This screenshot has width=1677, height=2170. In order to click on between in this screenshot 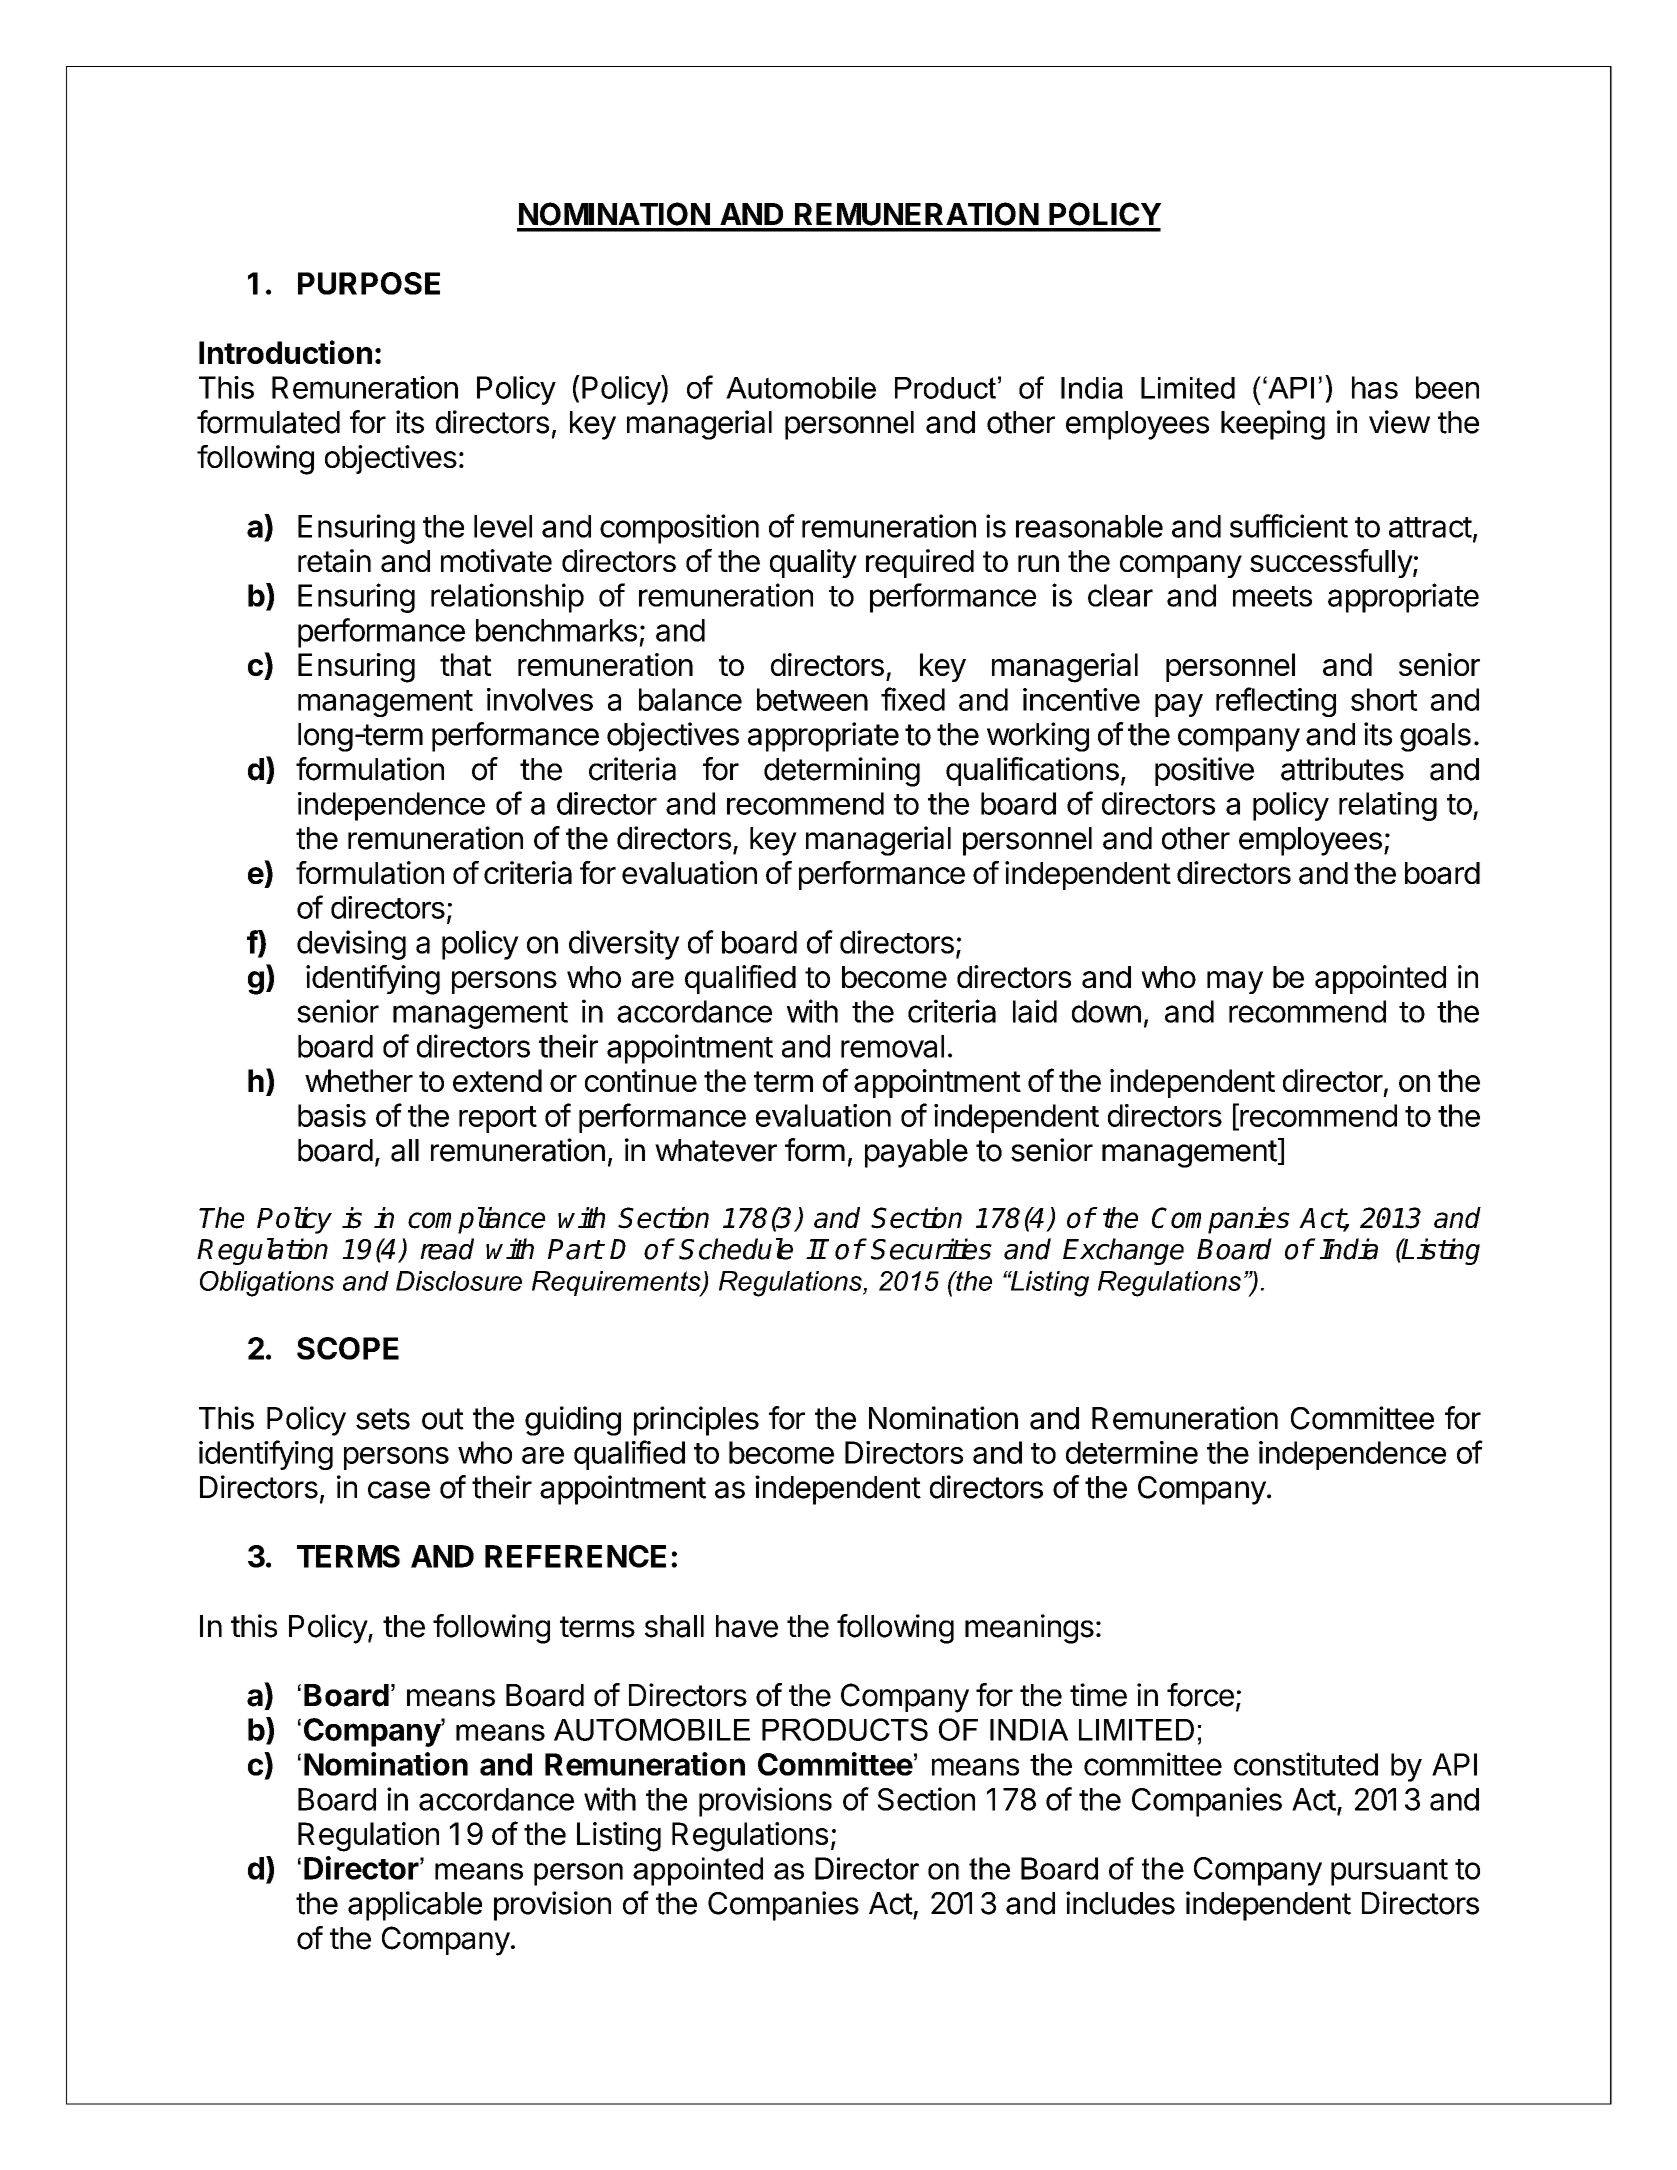, I will do `click(812, 699)`.
